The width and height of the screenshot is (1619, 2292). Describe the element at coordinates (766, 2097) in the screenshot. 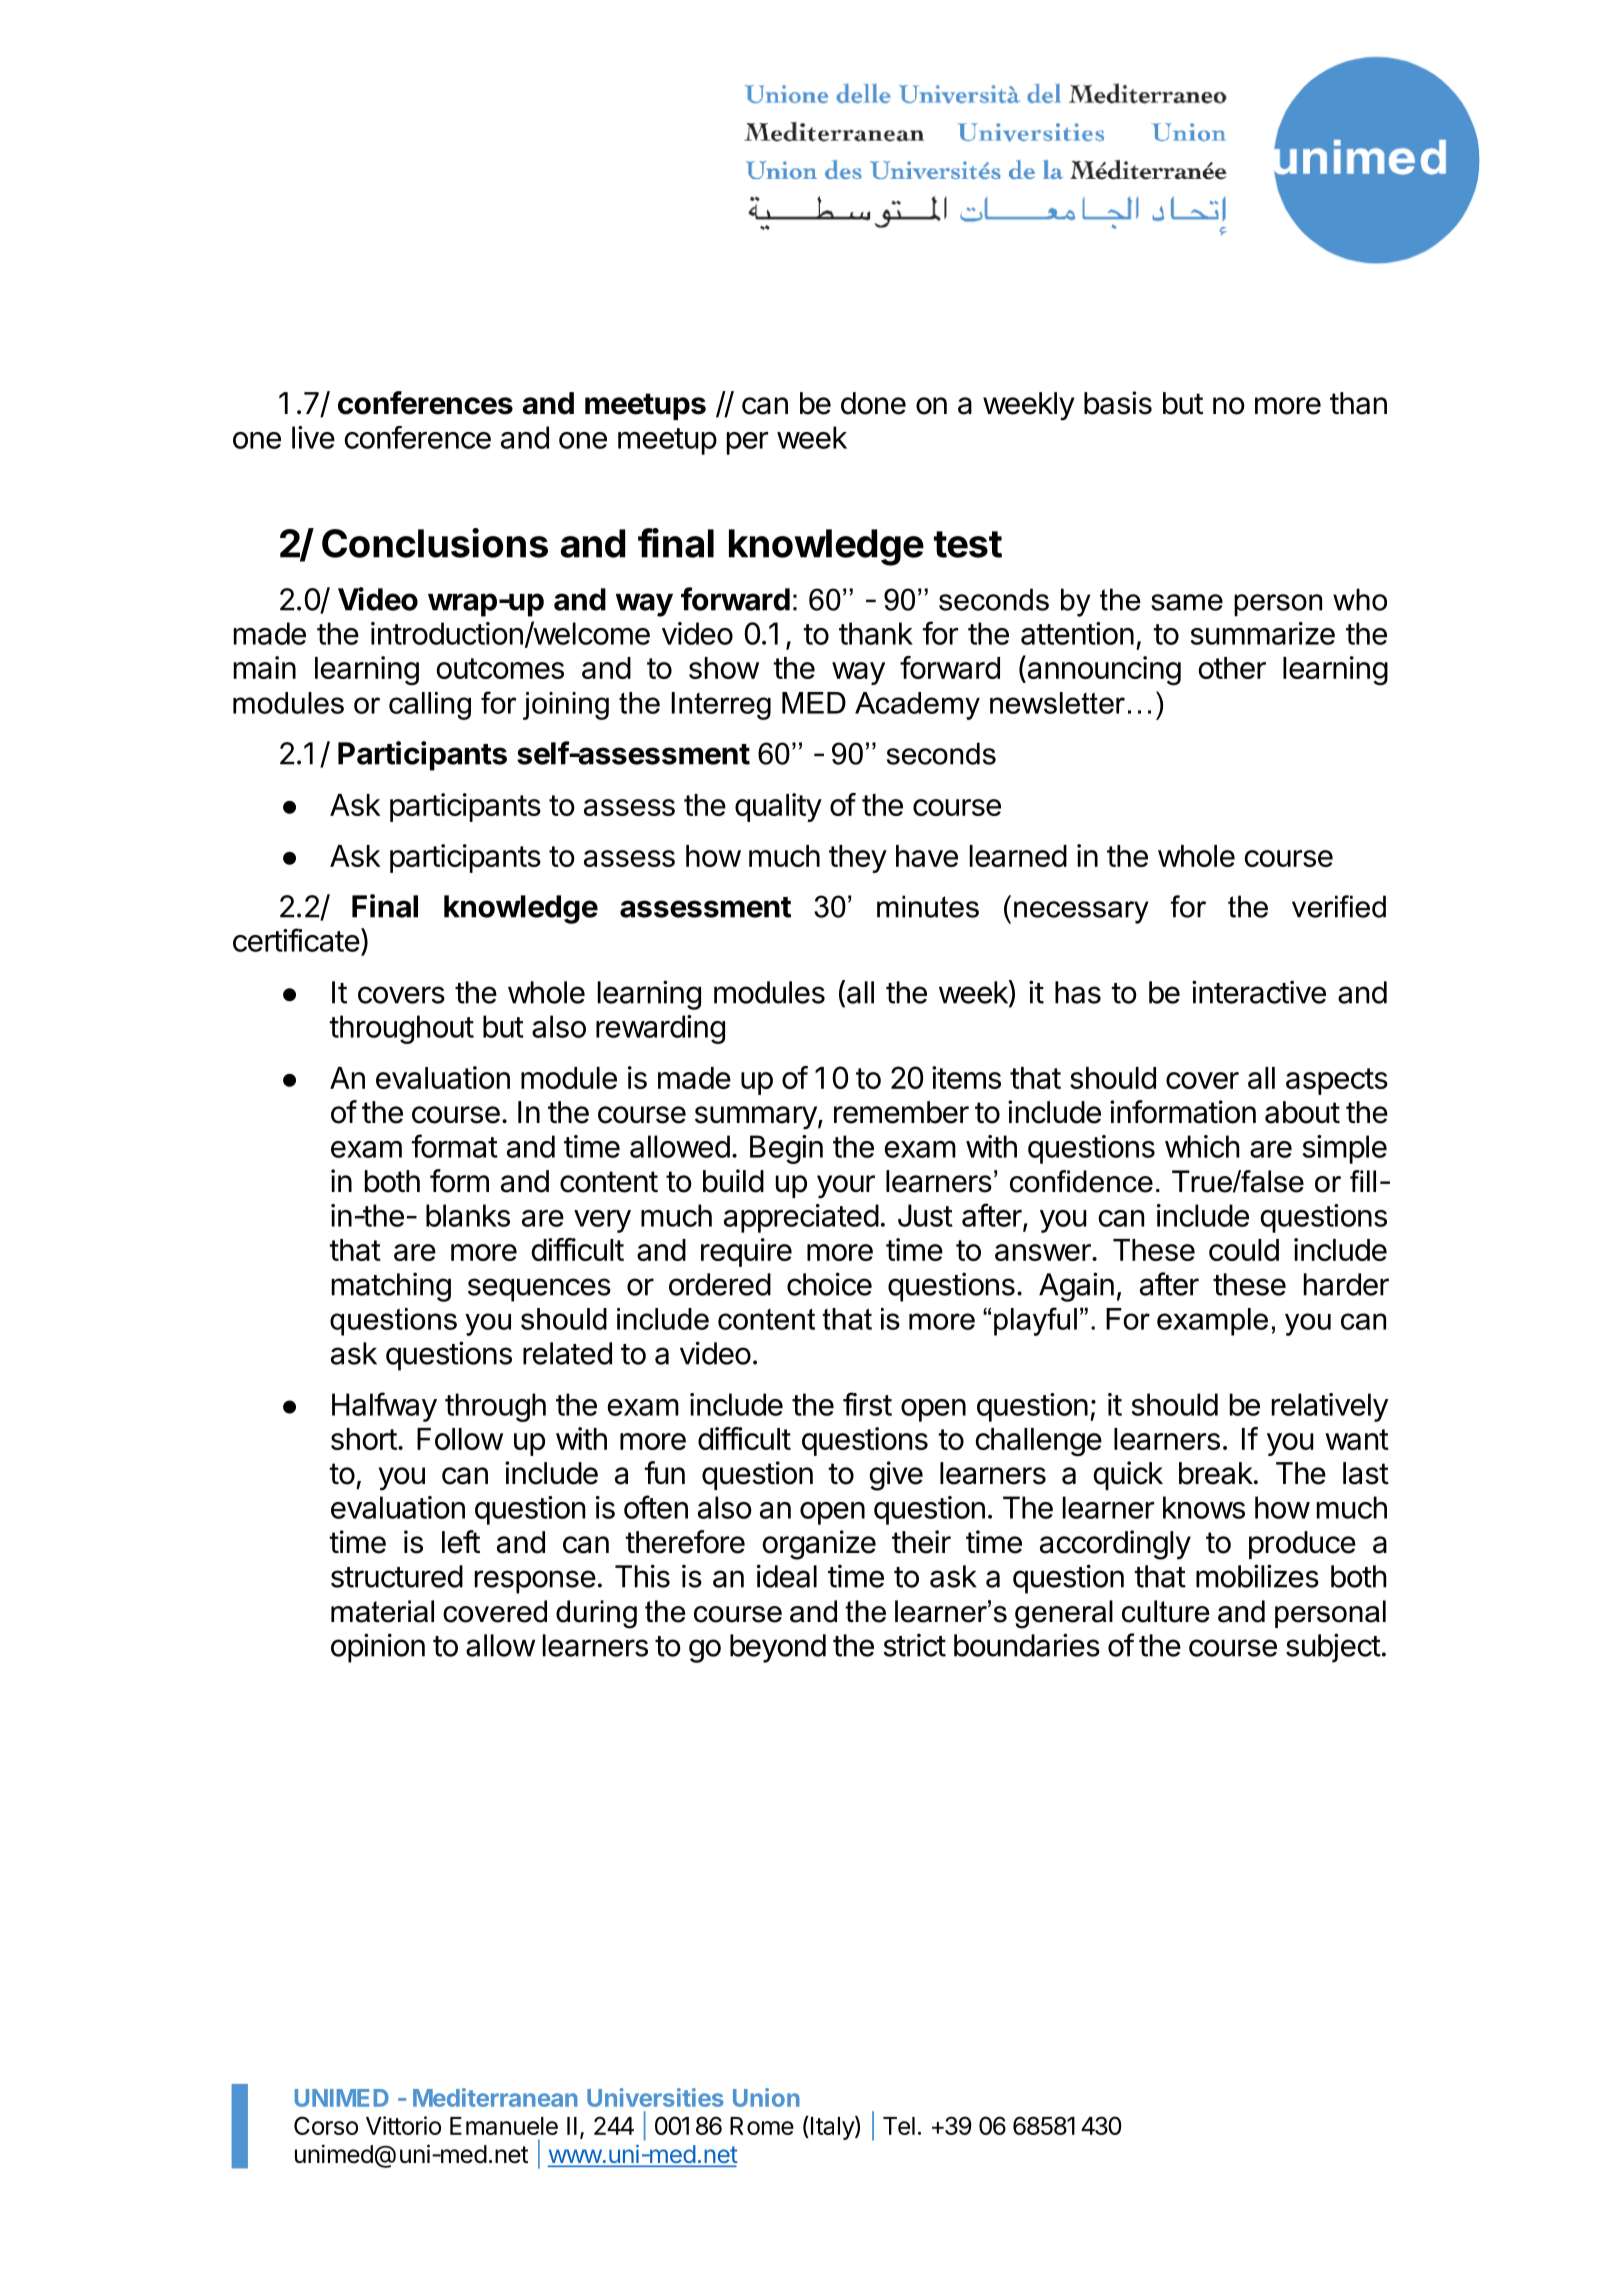

I see `Union` at that location.
